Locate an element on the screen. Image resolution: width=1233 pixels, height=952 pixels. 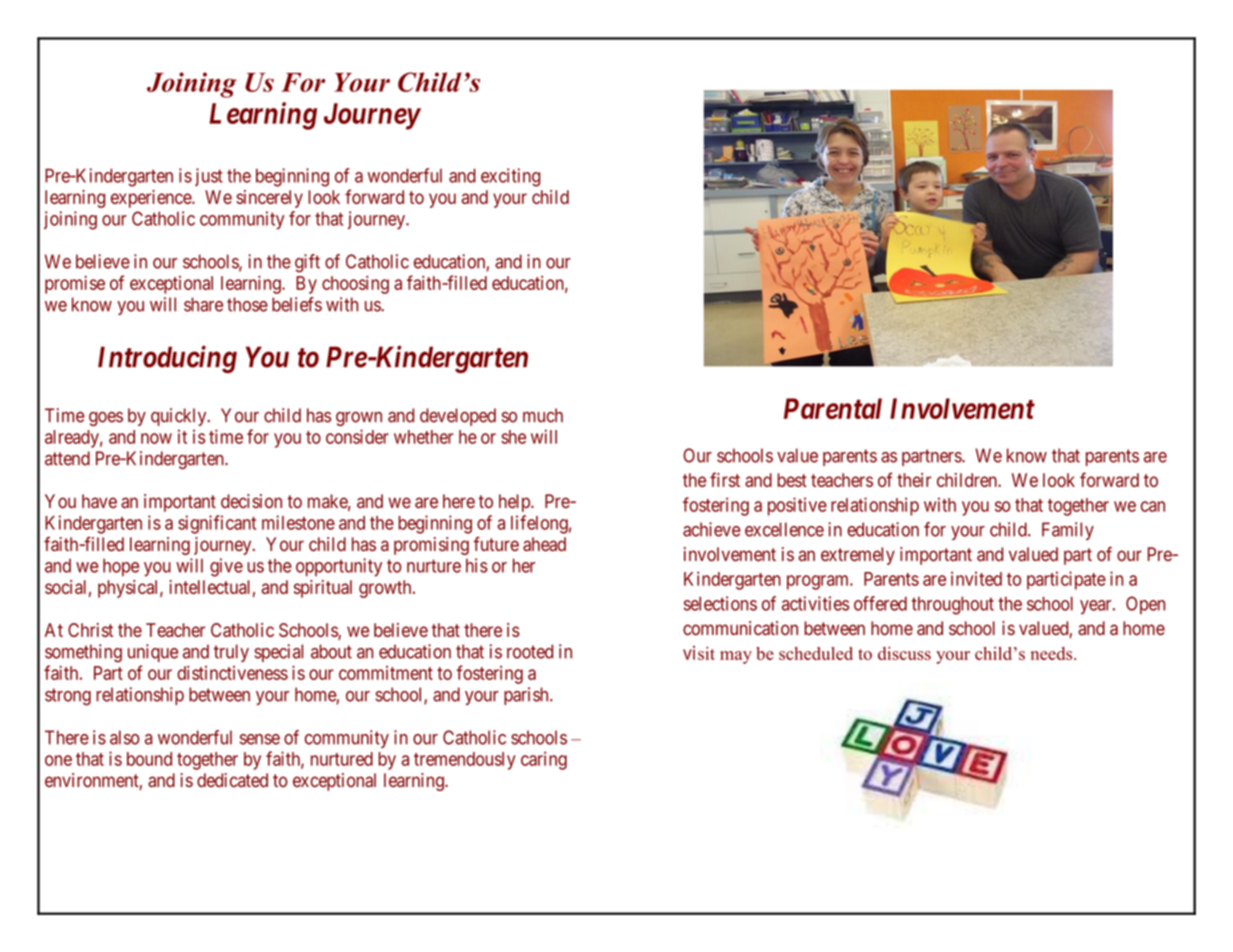
give is located at coordinates (226, 567).
